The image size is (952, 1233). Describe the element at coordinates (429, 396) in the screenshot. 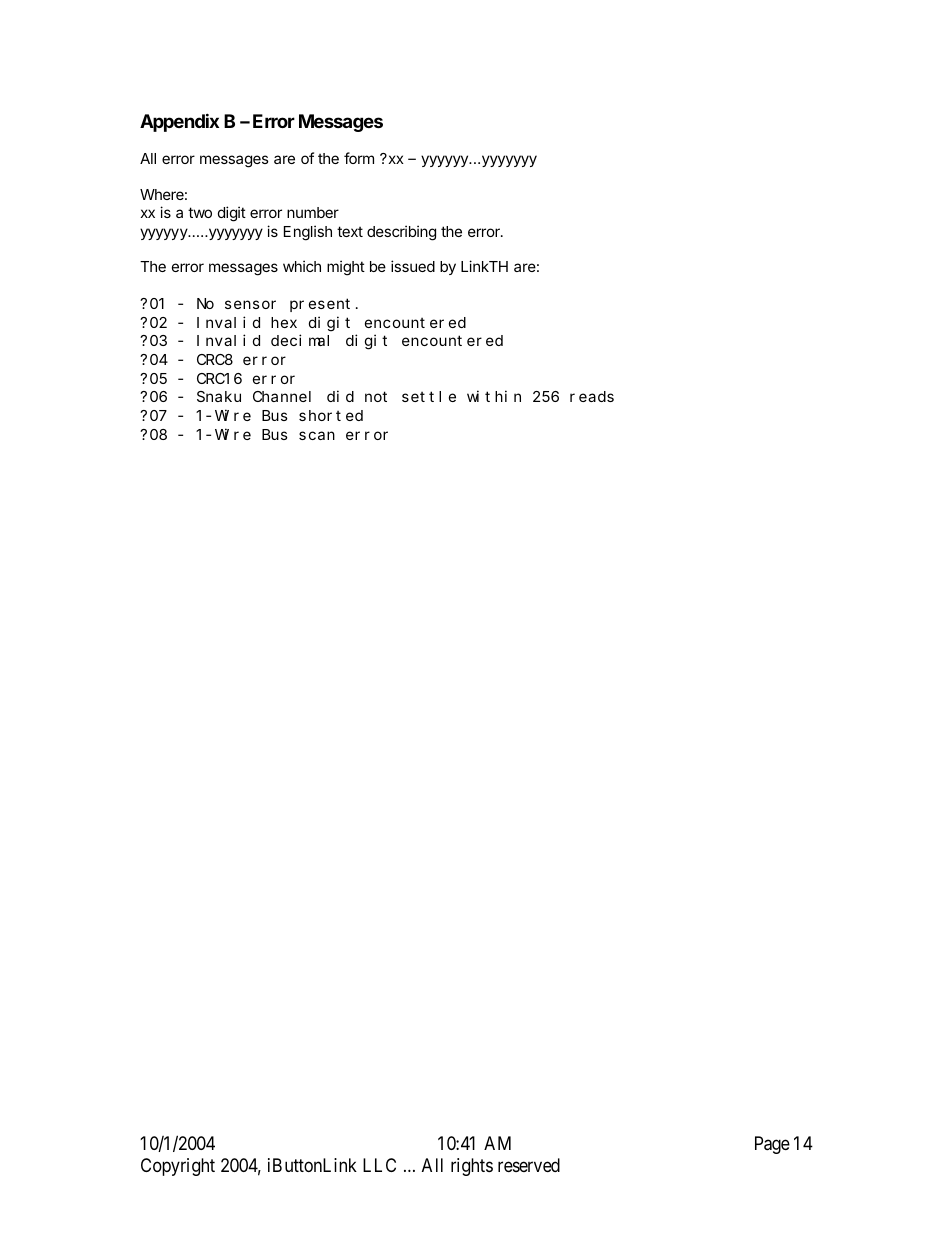

I see `settle` at that location.
